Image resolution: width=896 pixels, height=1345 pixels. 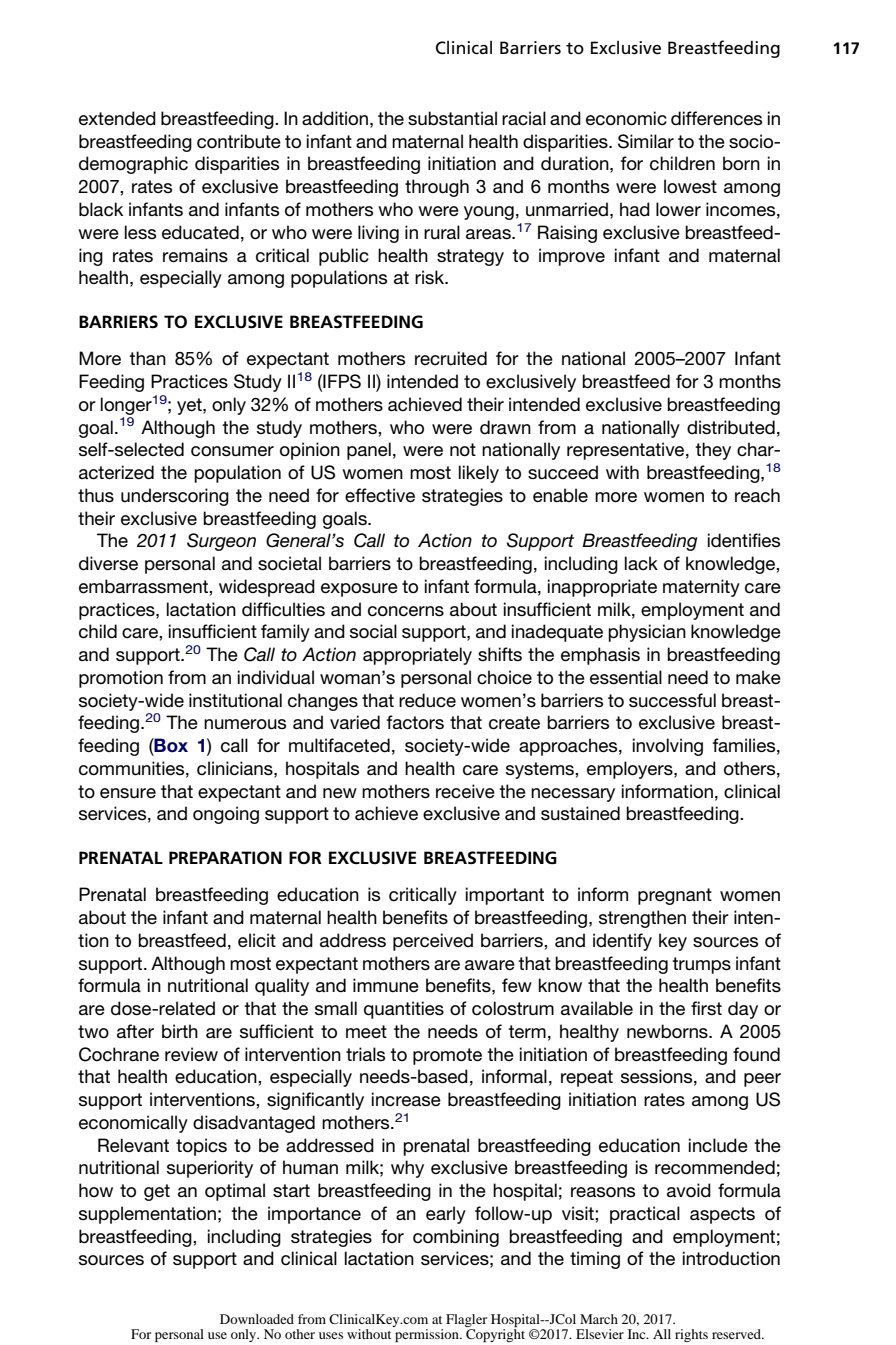 I want to click on lowest, so click(x=690, y=186).
